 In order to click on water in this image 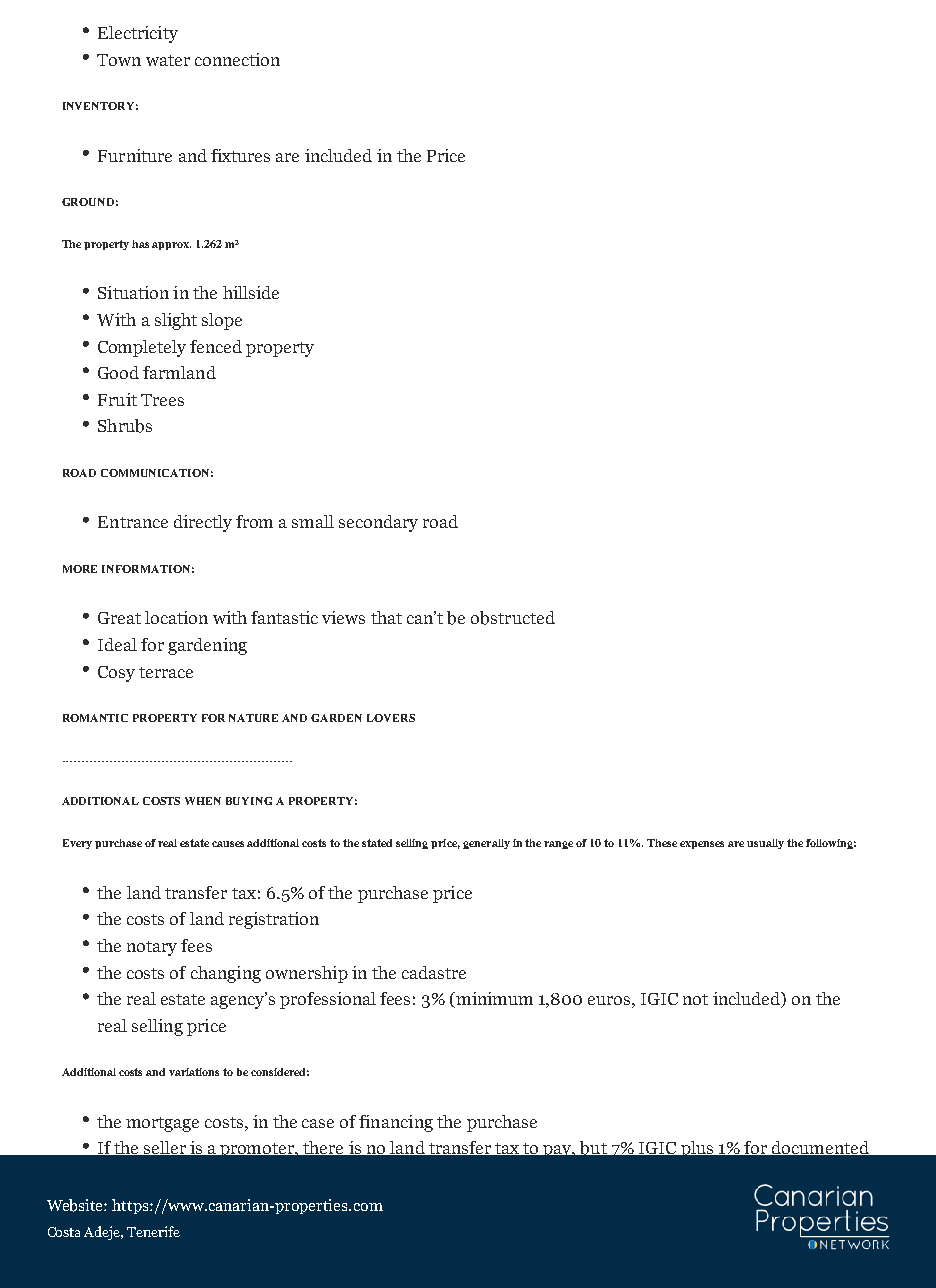, I will do `click(168, 60)`.
